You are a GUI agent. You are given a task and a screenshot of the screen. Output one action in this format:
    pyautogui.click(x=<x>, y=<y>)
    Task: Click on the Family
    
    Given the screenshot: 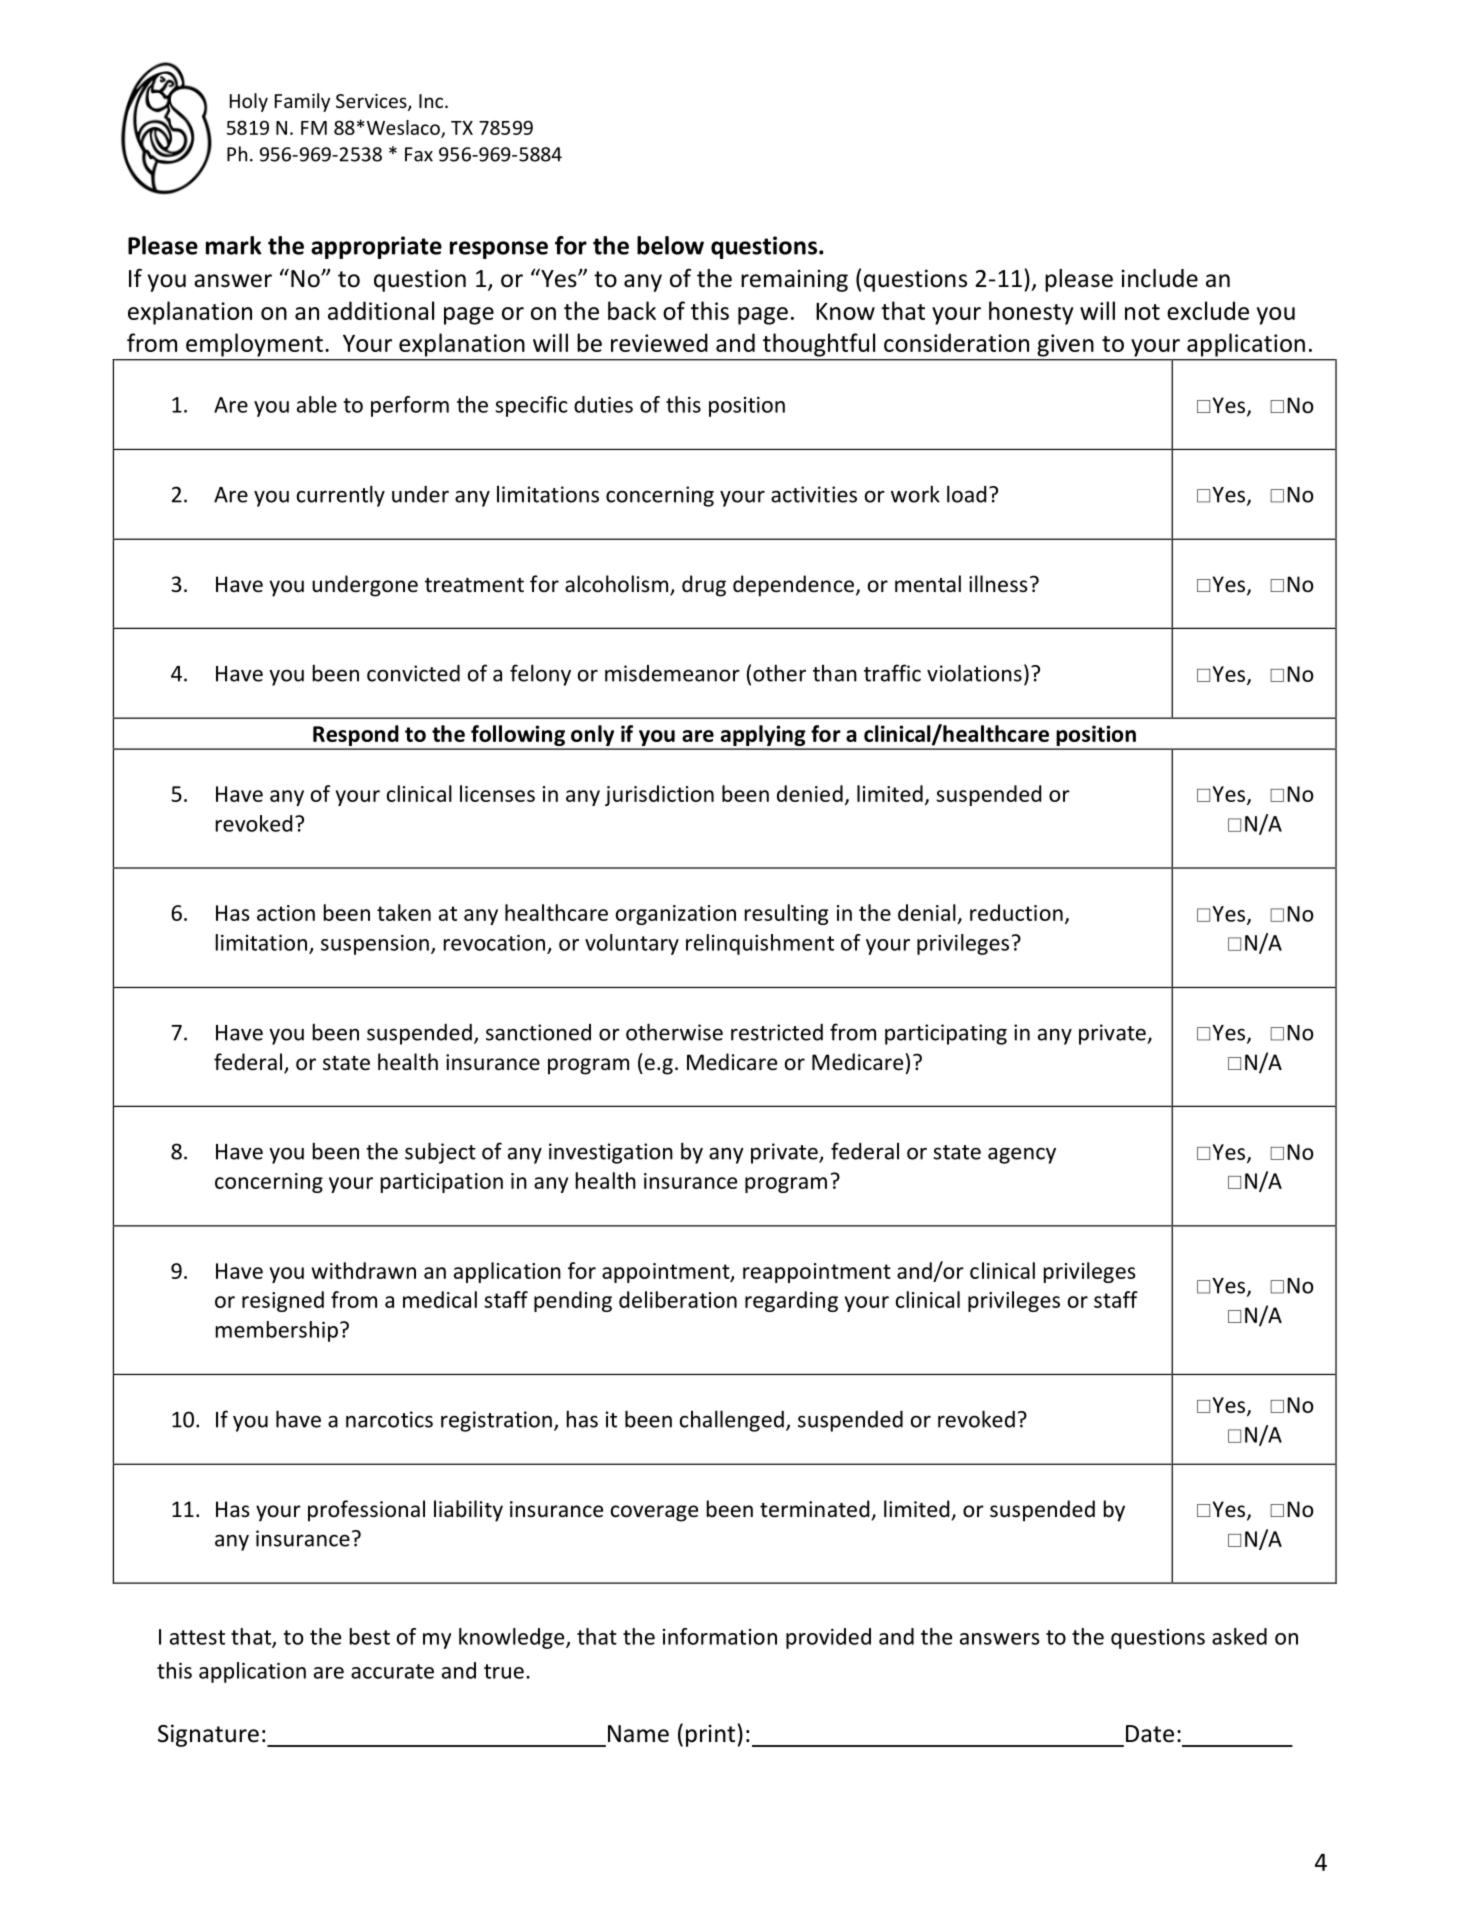 What is the action you would take?
    pyautogui.click(x=302, y=102)
